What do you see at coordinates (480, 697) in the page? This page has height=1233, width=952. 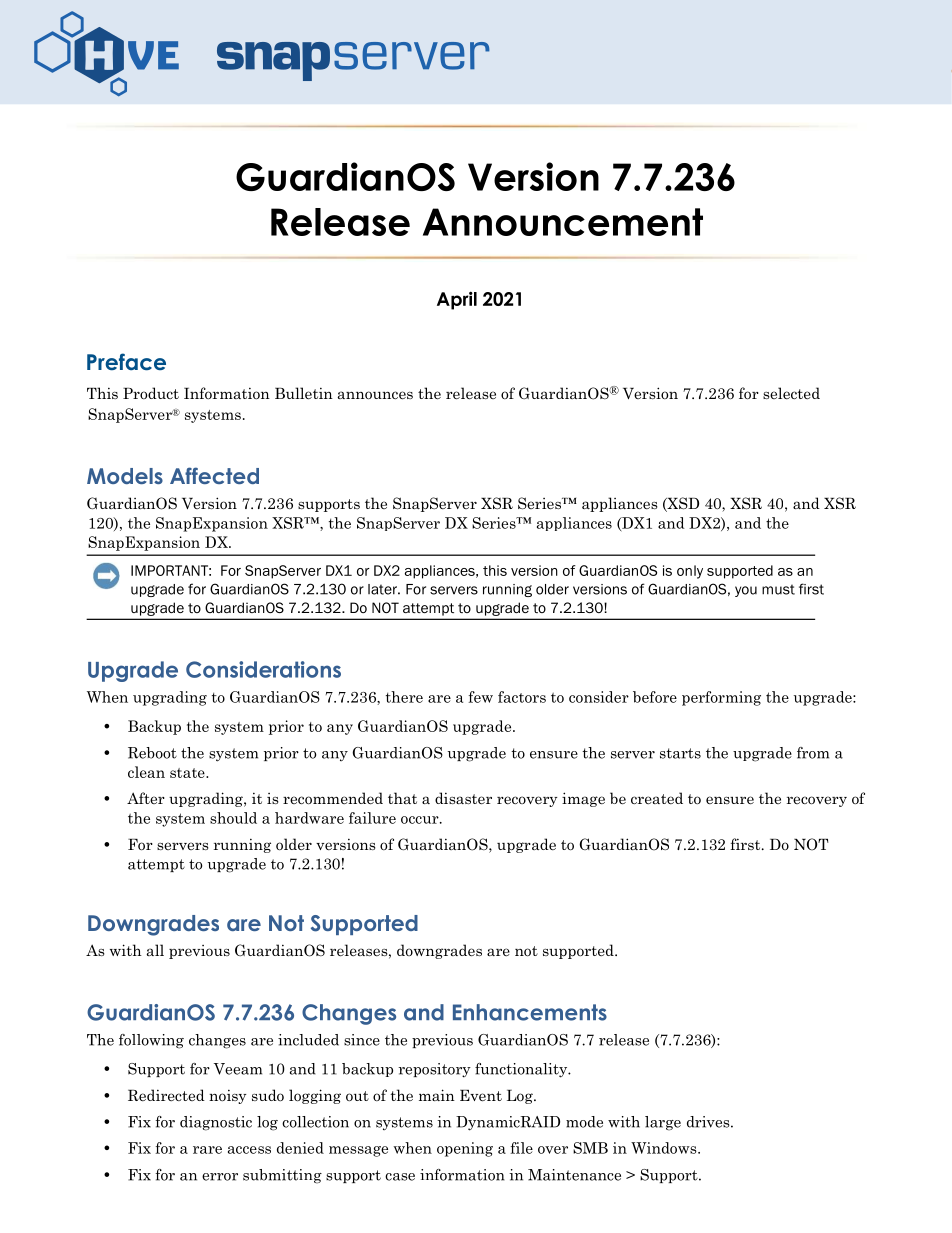 I see `few` at bounding box center [480, 697].
